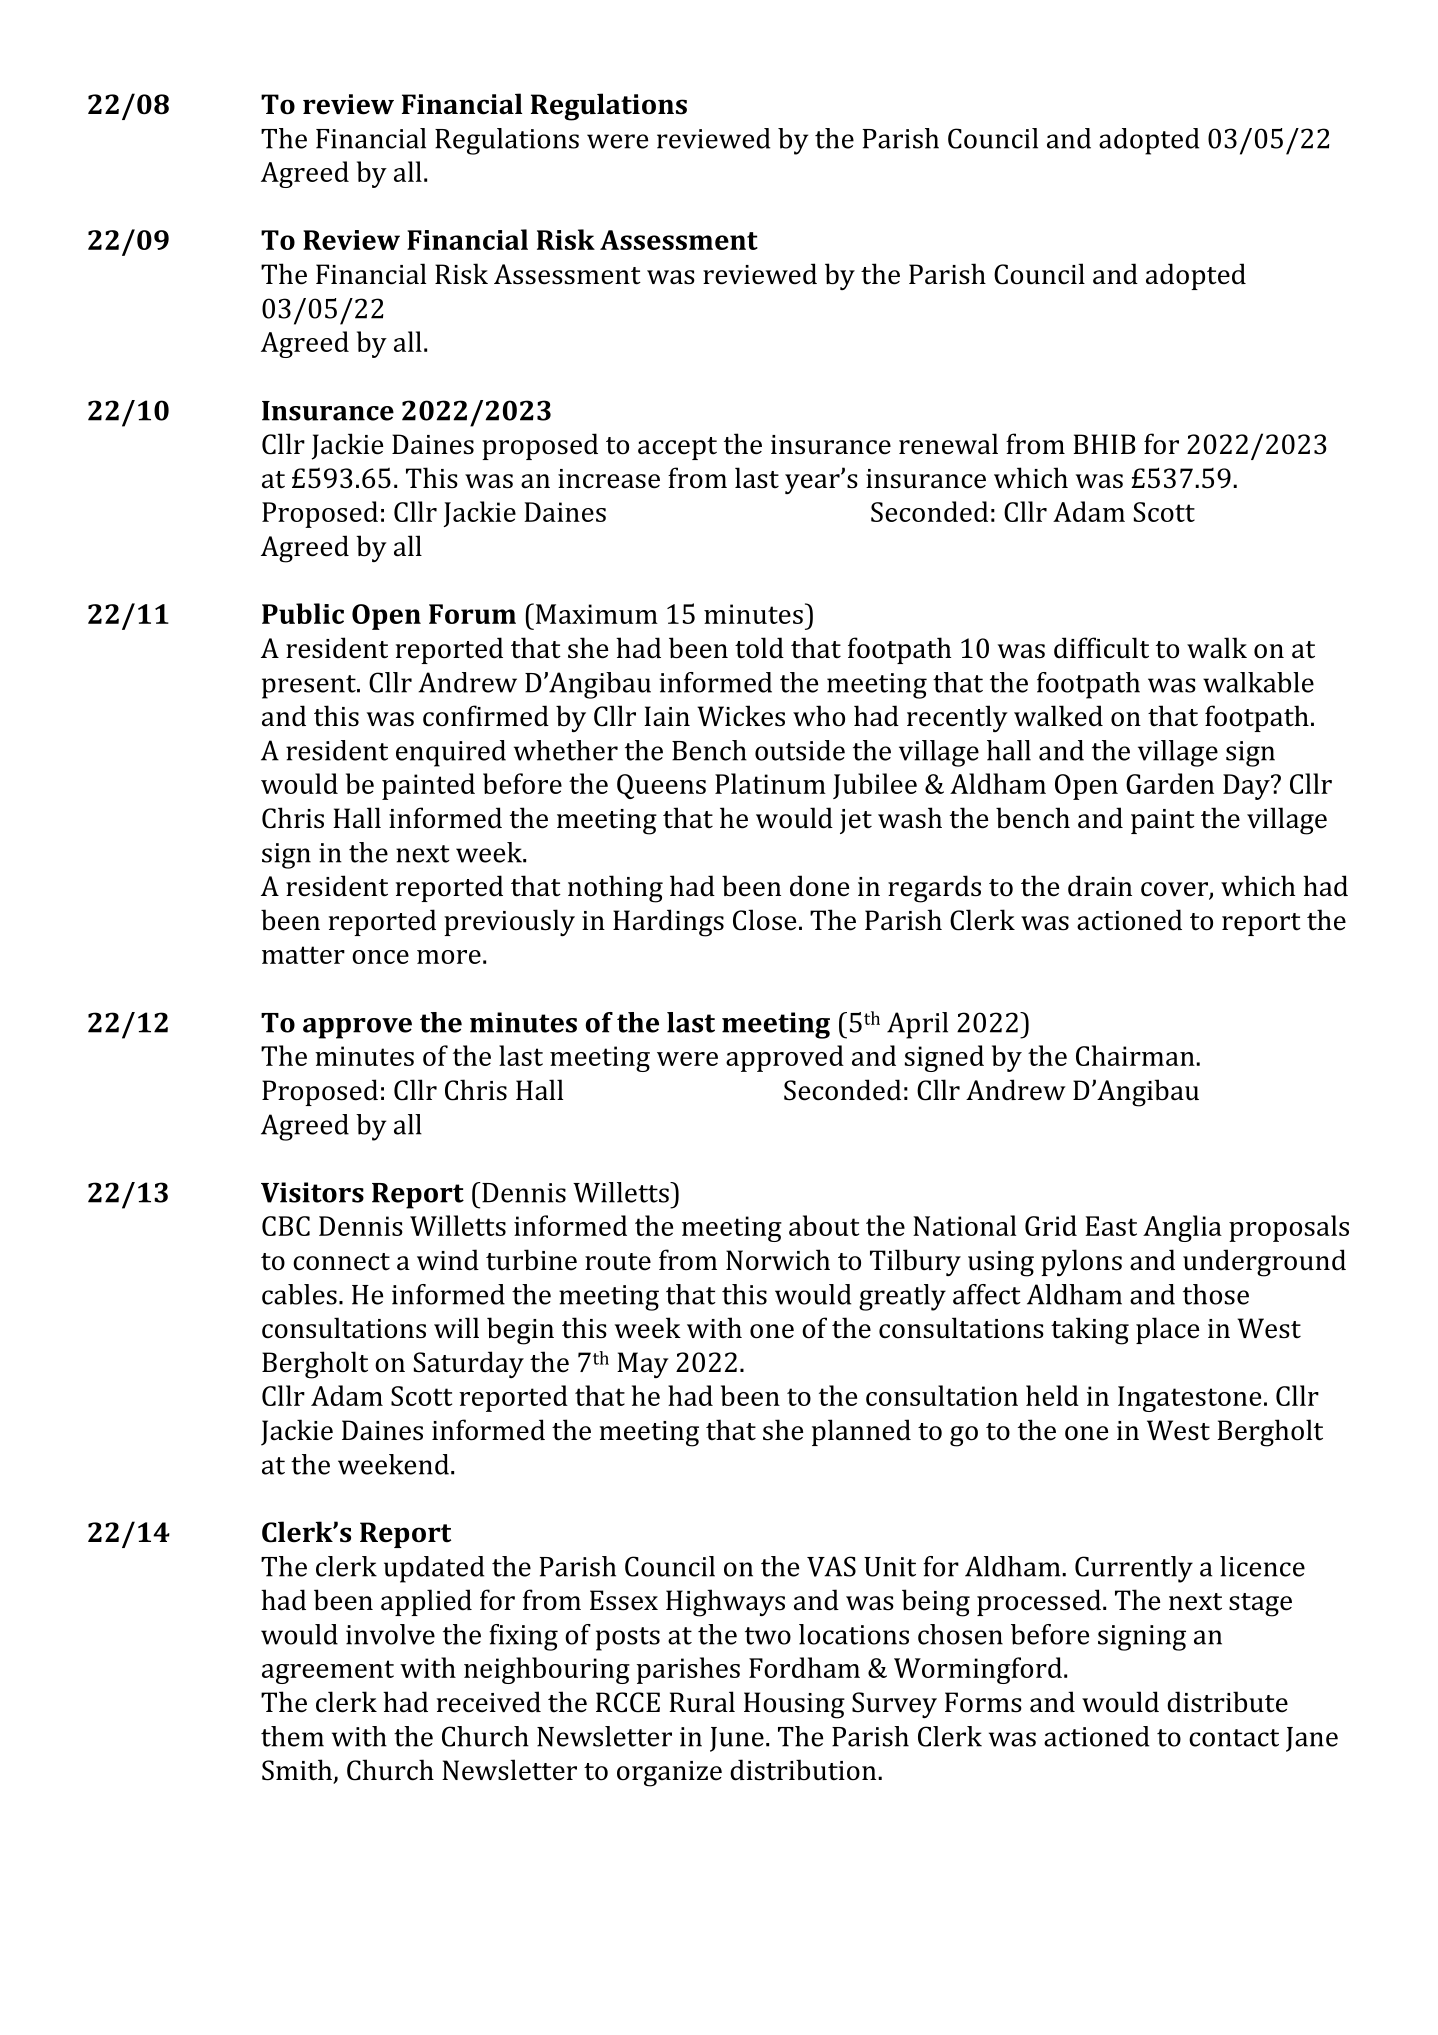 The image size is (1438, 2035). Describe the element at coordinates (948, 444) in the screenshot. I see `renewal` at that location.
